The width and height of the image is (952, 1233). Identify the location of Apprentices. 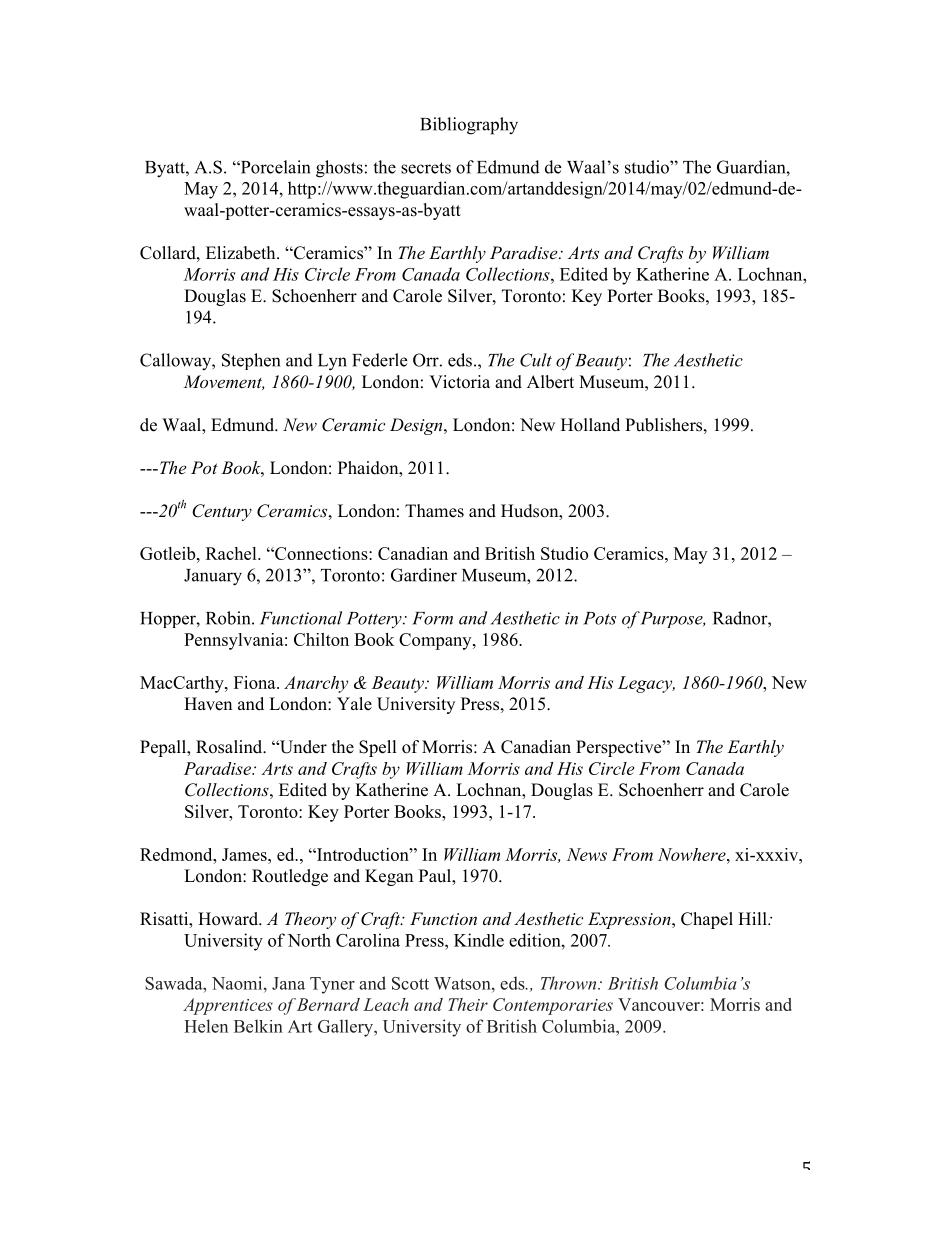
(228, 1006).
